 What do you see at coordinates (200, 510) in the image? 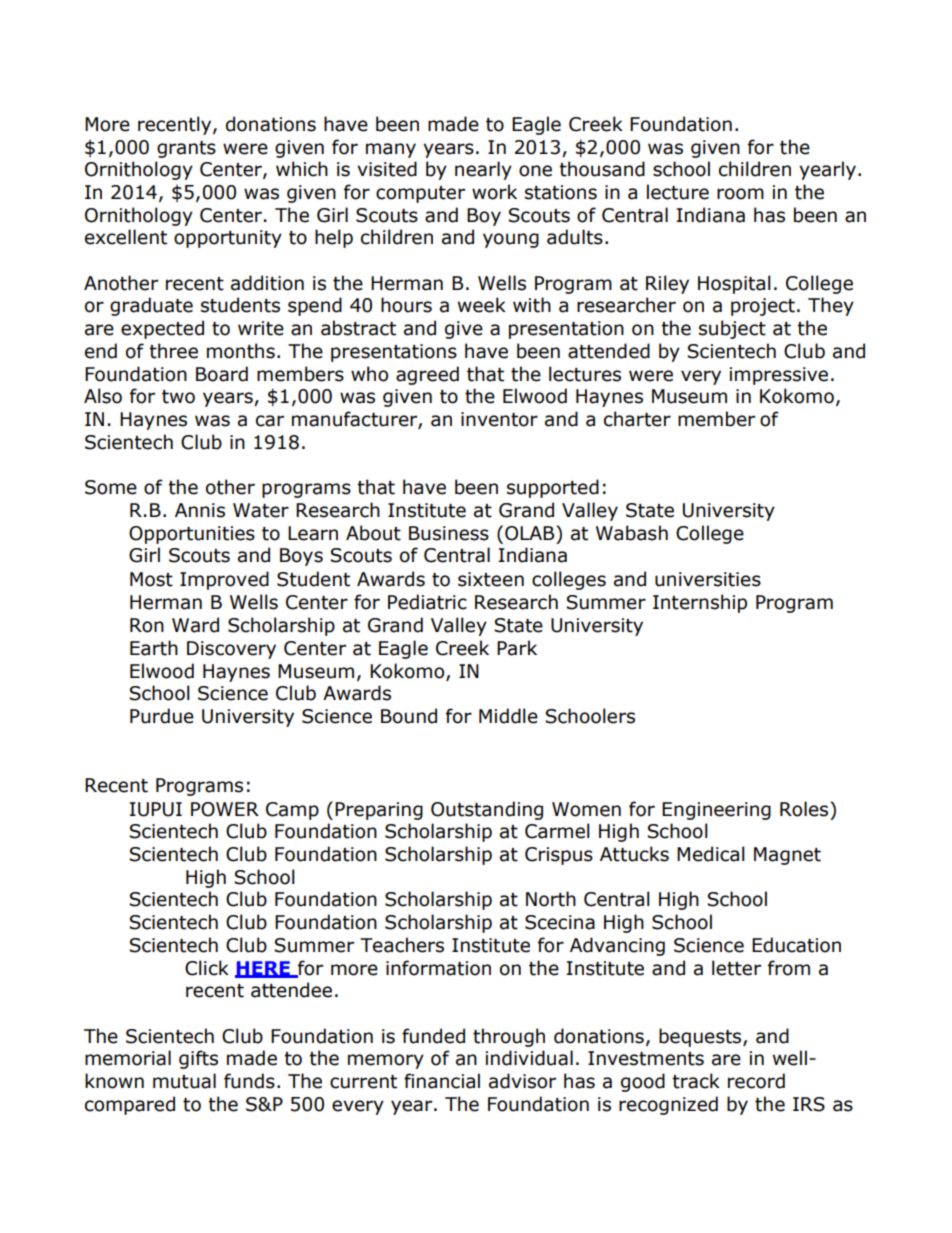
I see `Annis` at bounding box center [200, 510].
